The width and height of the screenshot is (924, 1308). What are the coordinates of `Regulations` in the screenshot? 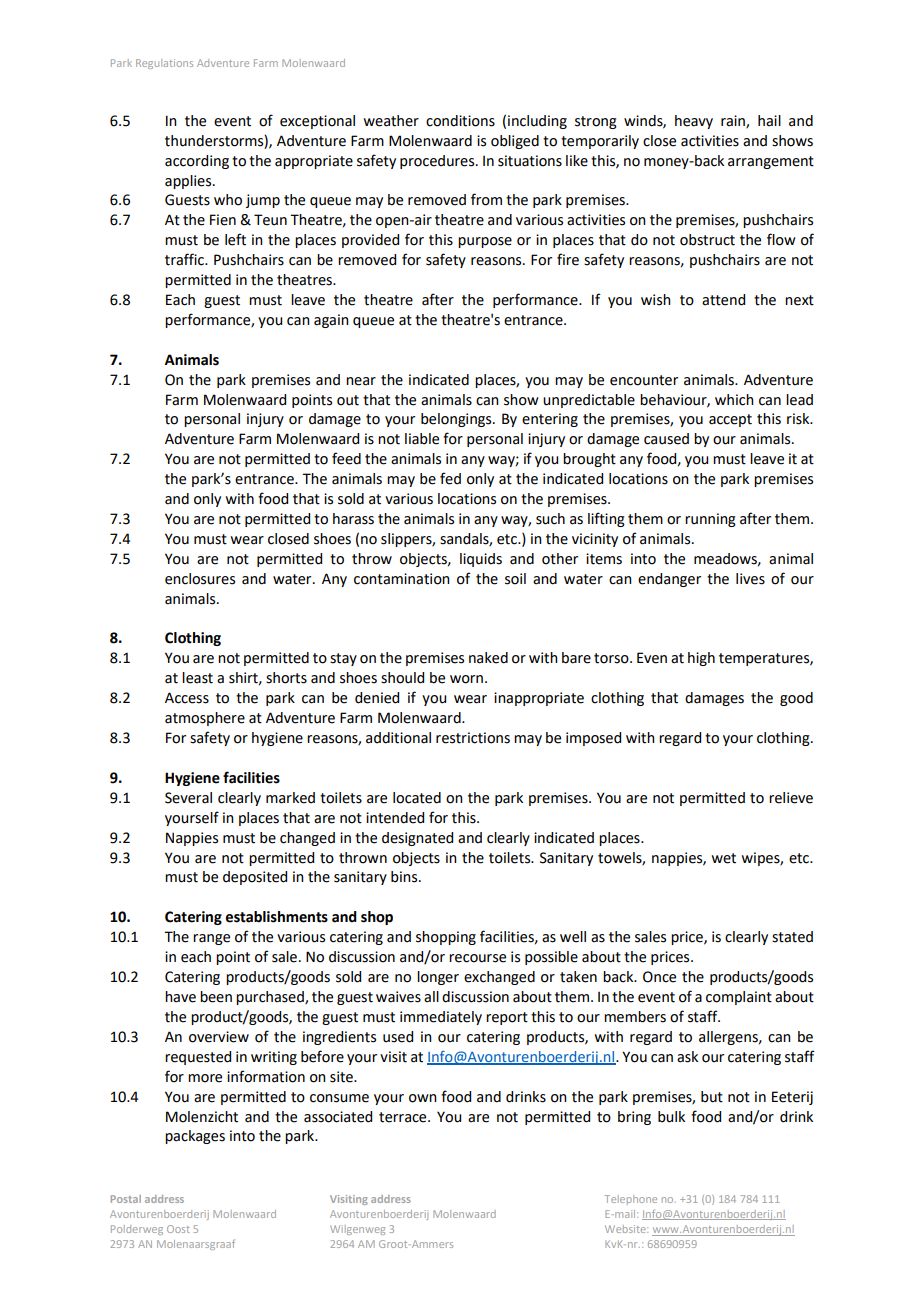 It's located at (164, 64).
